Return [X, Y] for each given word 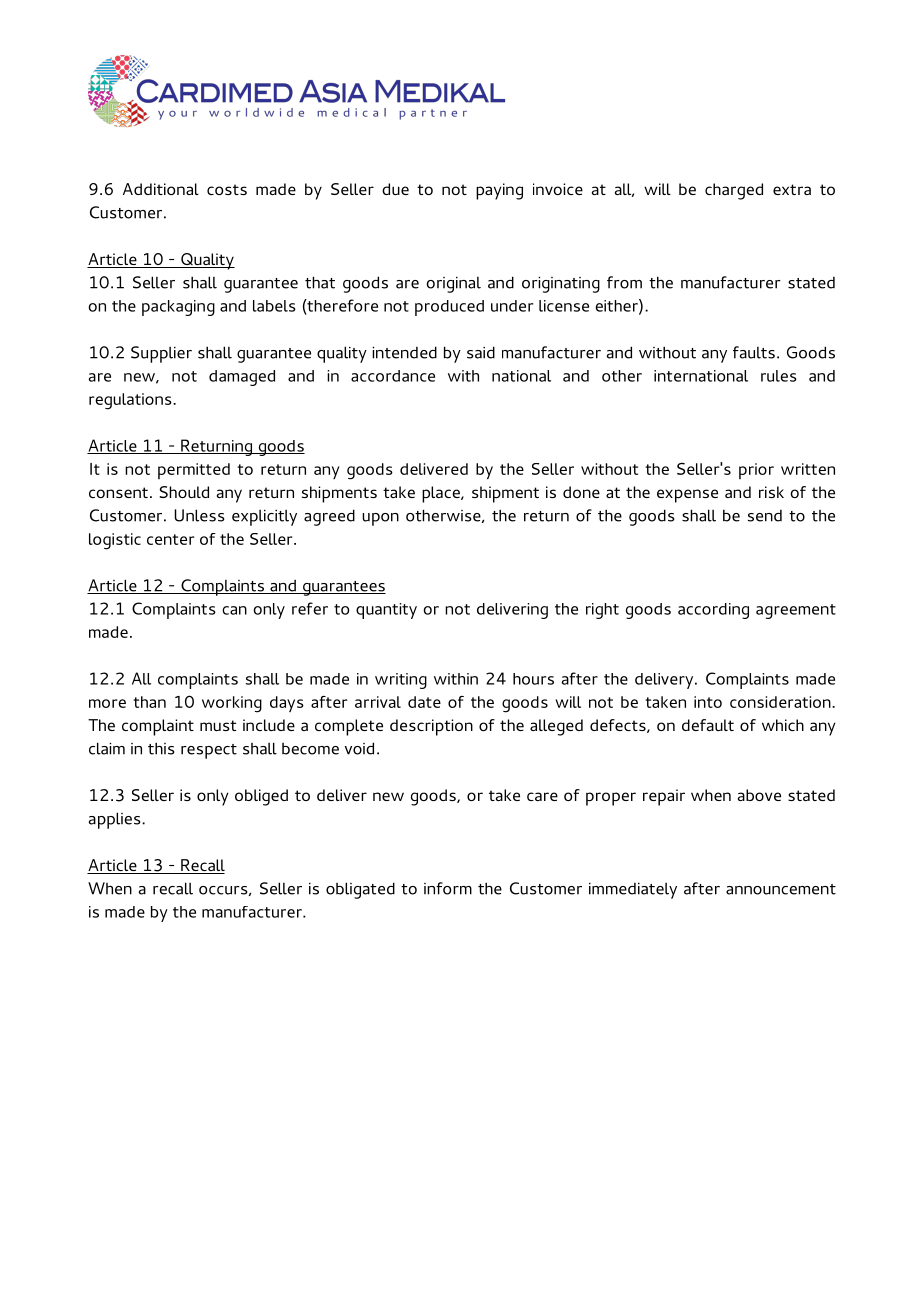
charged [734, 191]
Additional [161, 189]
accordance [393, 376]
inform [448, 888]
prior [756, 471]
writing [401, 681]
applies [116, 820]
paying [499, 191]
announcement [781, 889]
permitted [194, 471]
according [713, 611]
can [234, 610]
